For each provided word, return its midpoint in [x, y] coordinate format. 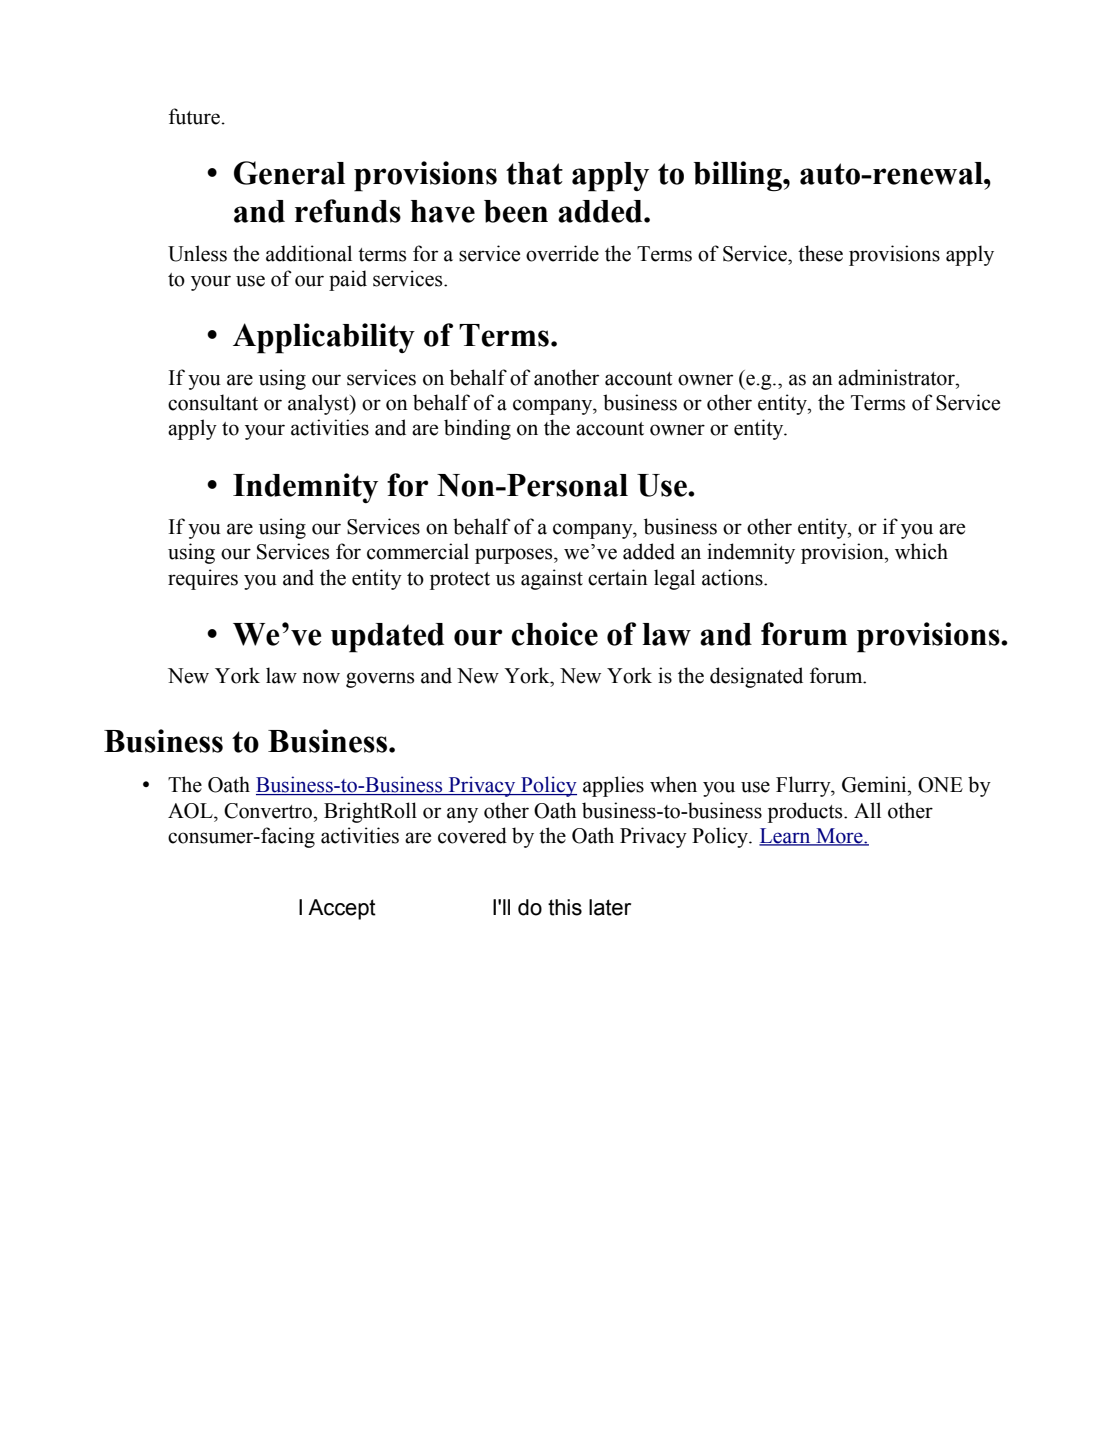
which [921, 551]
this [565, 907]
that [534, 173]
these [820, 253]
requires [203, 579]
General [289, 173]
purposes [515, 556]
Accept [342, 909]
